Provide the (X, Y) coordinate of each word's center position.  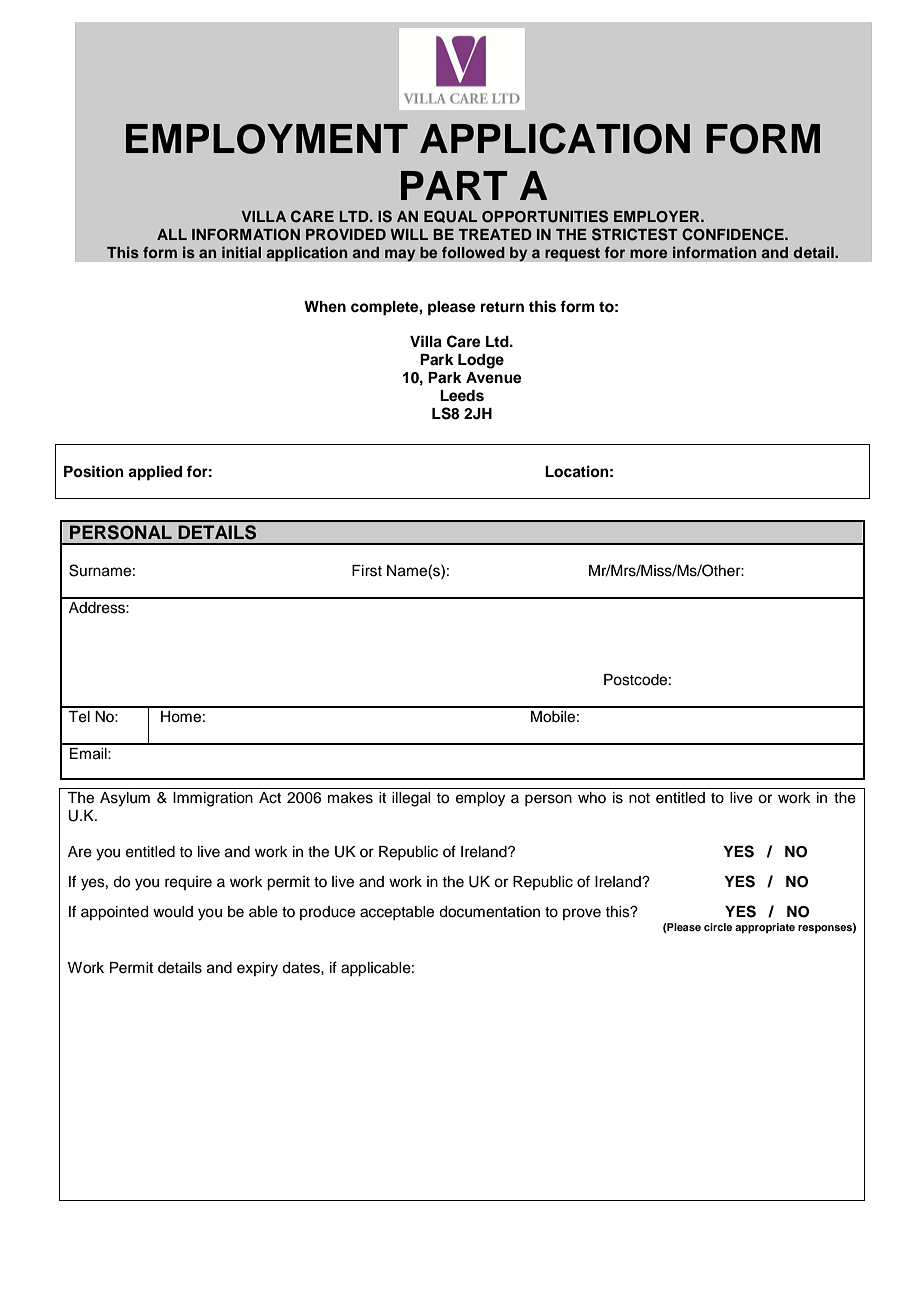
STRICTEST (635, 234)
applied (155, 473)
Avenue (494, 378)
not (639, 798)
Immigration (213, 799)
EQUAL (450, 216)
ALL (172, 234)
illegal (411, 799)
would (173, 912)
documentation (489, 912)
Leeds (462, 396)
